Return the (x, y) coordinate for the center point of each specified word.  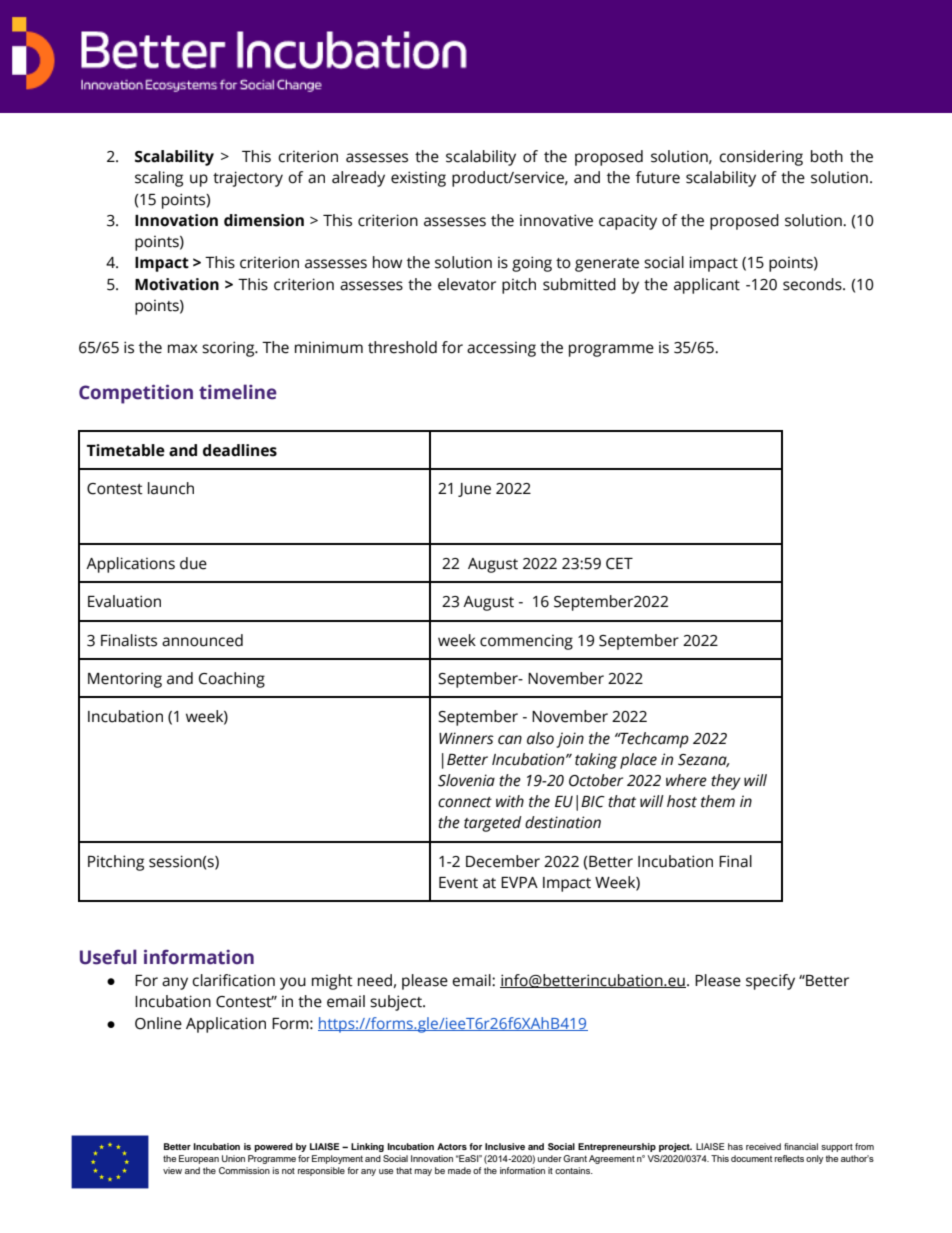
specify (770, 982)
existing (418, 179)
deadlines (240, 450)
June (474, 490)
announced (202, 640)
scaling (159, 179)
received (763, 1146)
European (199, 1159)
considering (761, 158)
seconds (813, 284)
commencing (526, 642)
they (726, 782)
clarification (233, 980)
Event (458, 883)
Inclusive (505, 1146)
